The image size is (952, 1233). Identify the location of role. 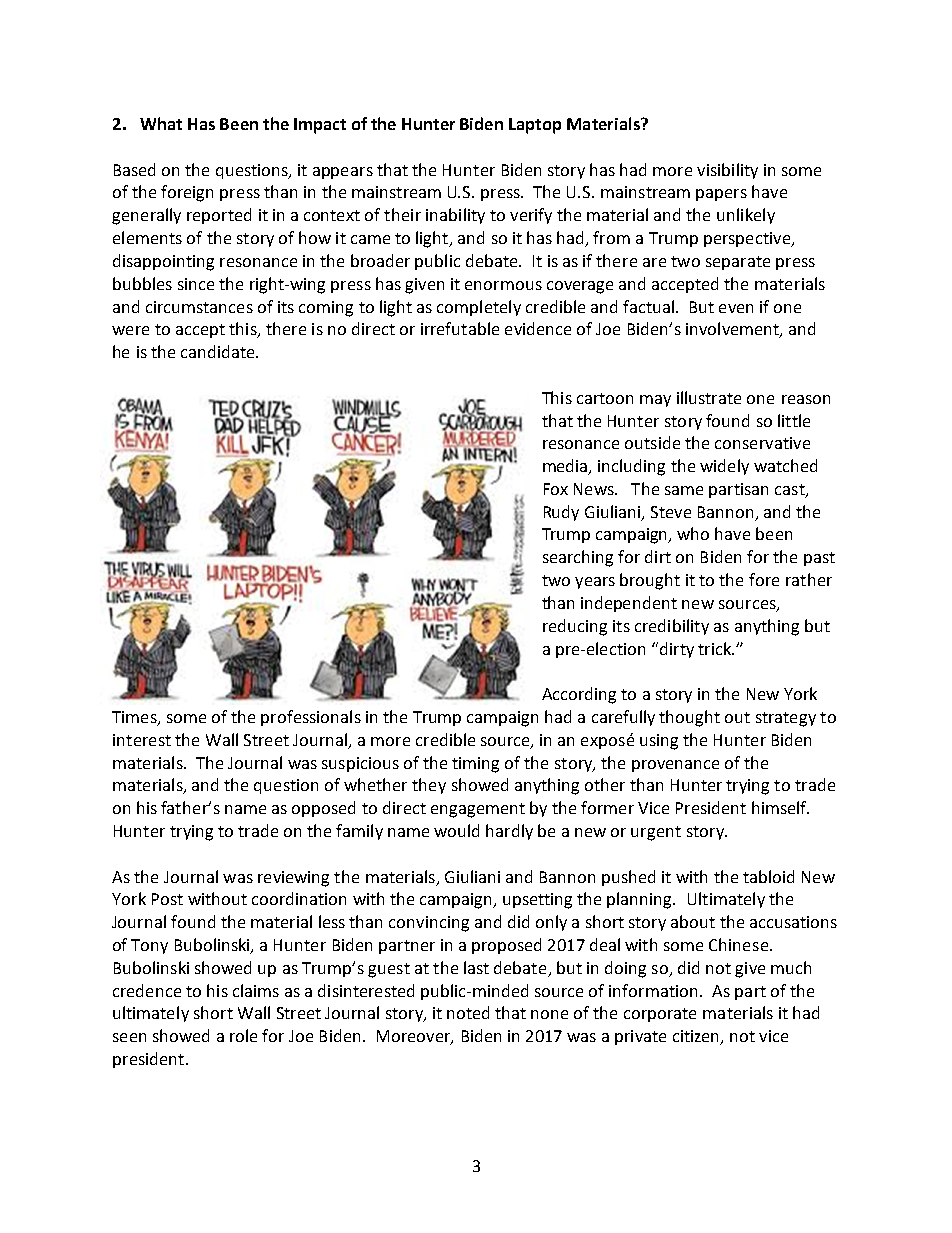
(243, 1035).
